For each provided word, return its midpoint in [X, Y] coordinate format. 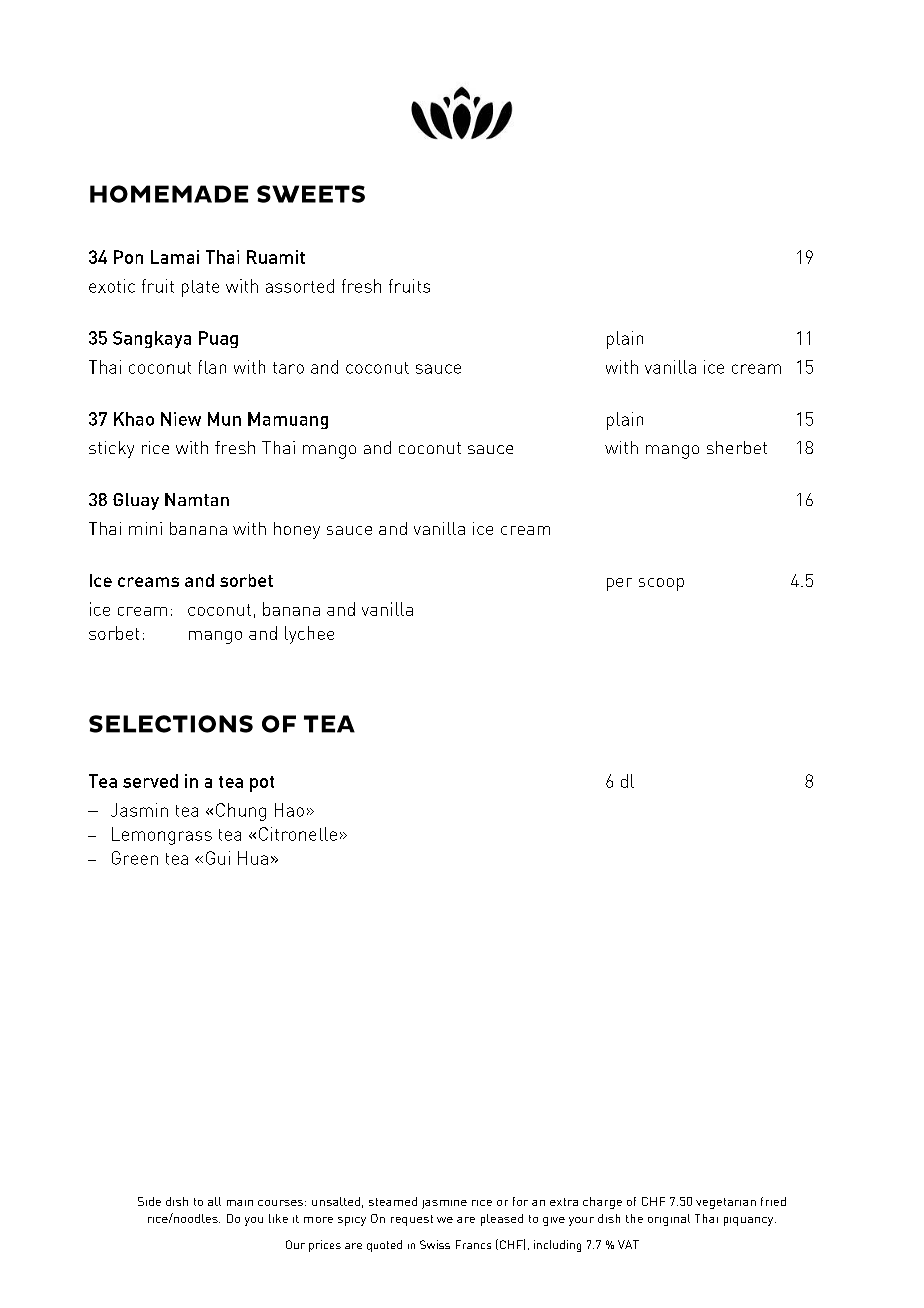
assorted [300, 286]
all [214, 1201]
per [619, 584]
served [150, 781]
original [669, 1220]
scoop [661, 584]
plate [200, 288]
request [412, 1220]
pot [262, 784]
